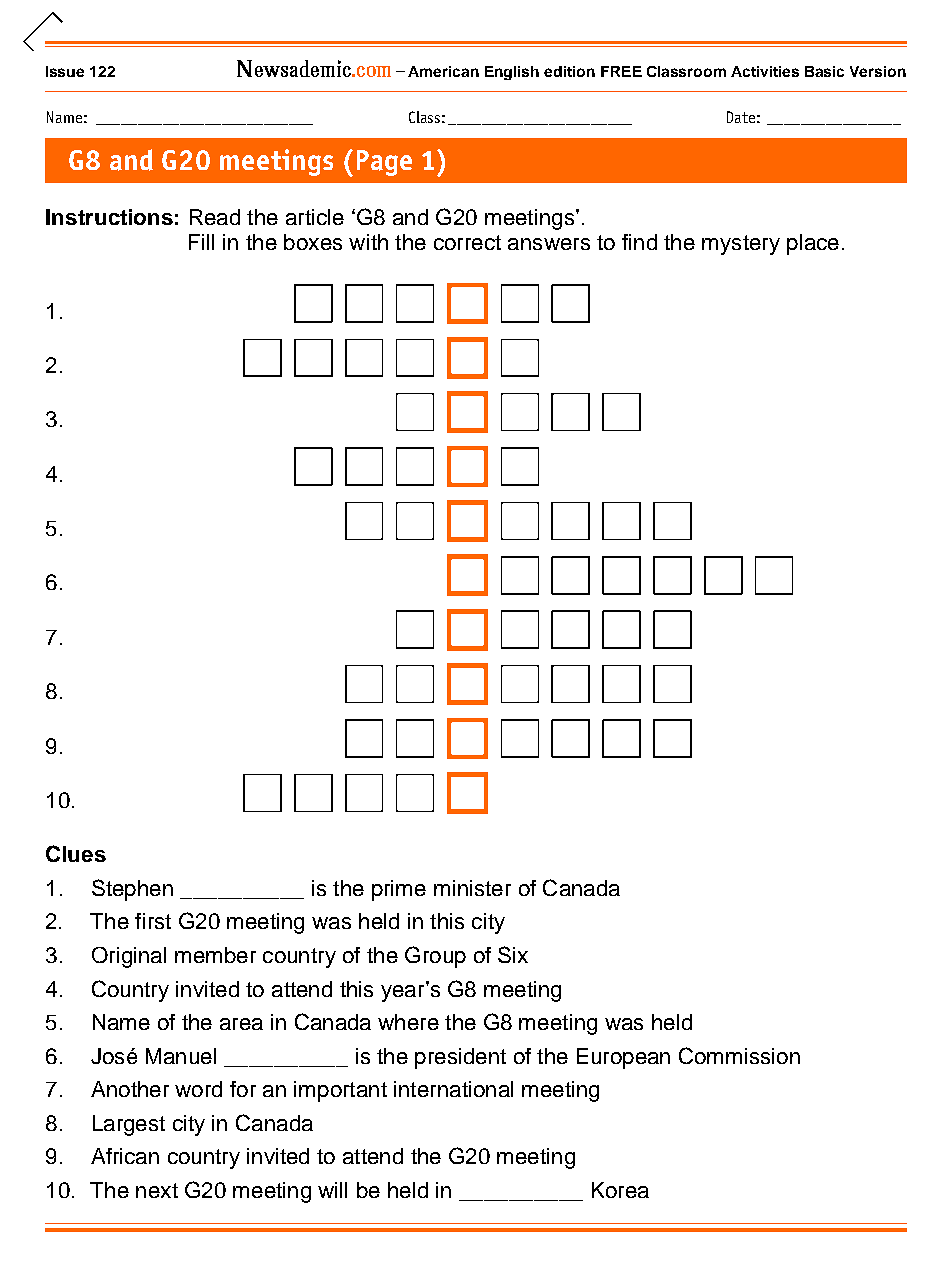 The image size is (952, 1267). What do you see at coordinates (443, 71) in the image?
I see `American` at bounding box center [443, 71].
